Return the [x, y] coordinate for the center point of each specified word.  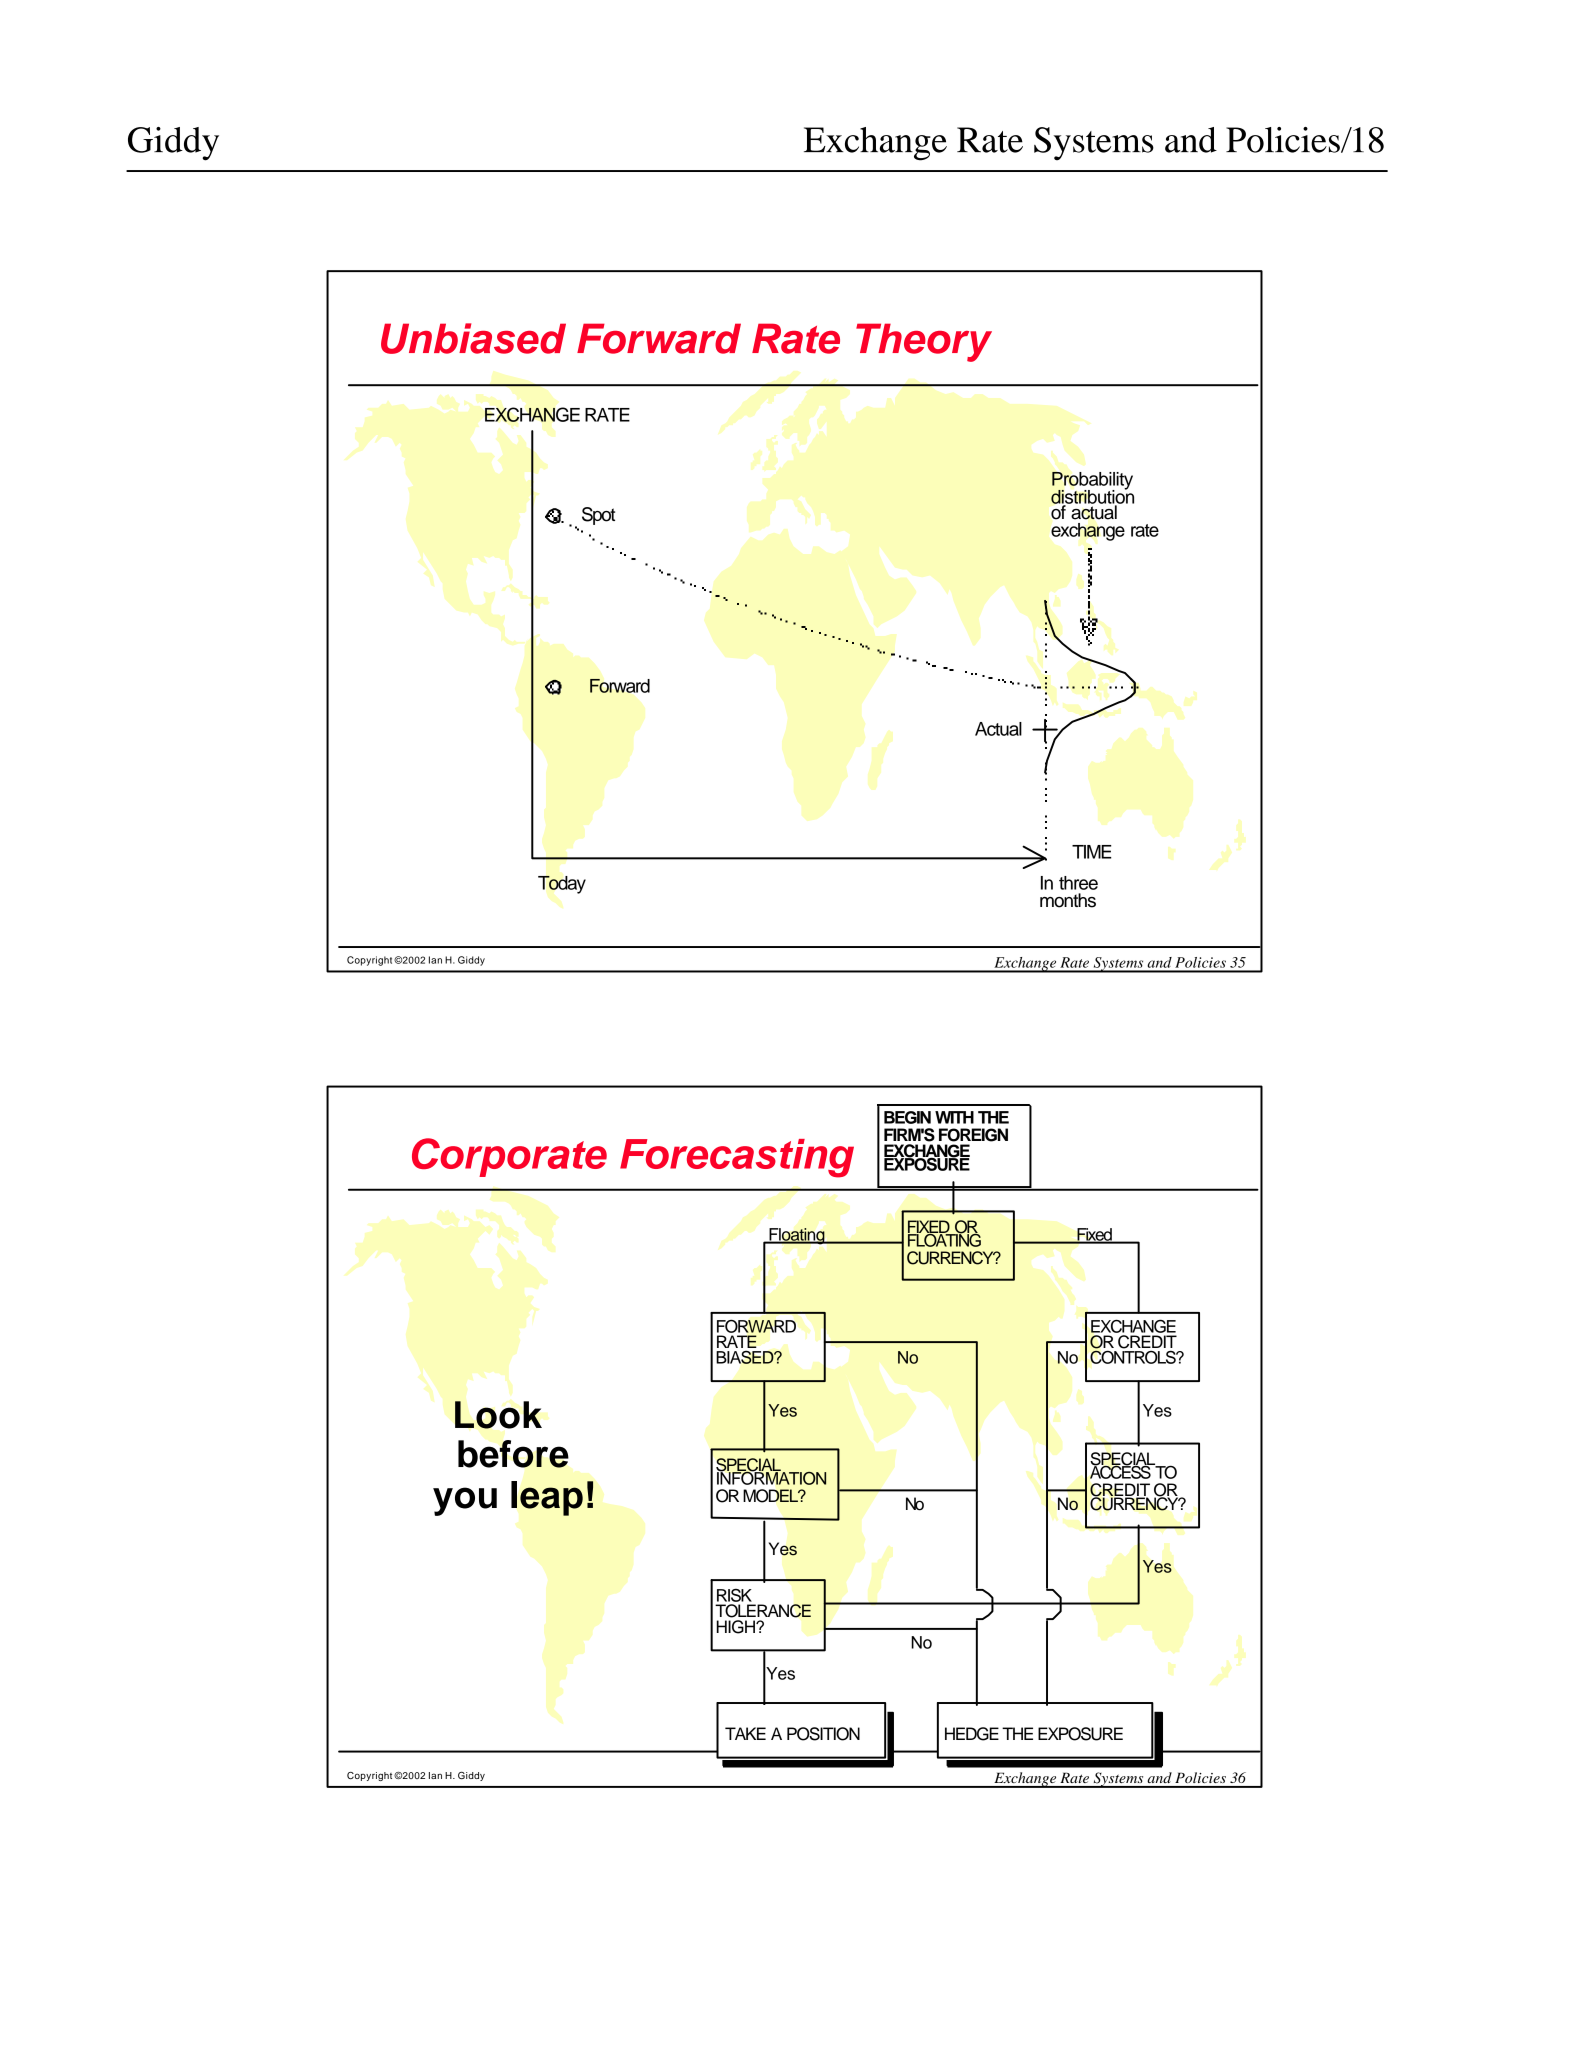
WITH [954, 1117]
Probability [1092, 482]
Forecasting [737, 1158]
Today [562, 885]
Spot [598, 516]
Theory [924, 342]
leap [547, 1498]
